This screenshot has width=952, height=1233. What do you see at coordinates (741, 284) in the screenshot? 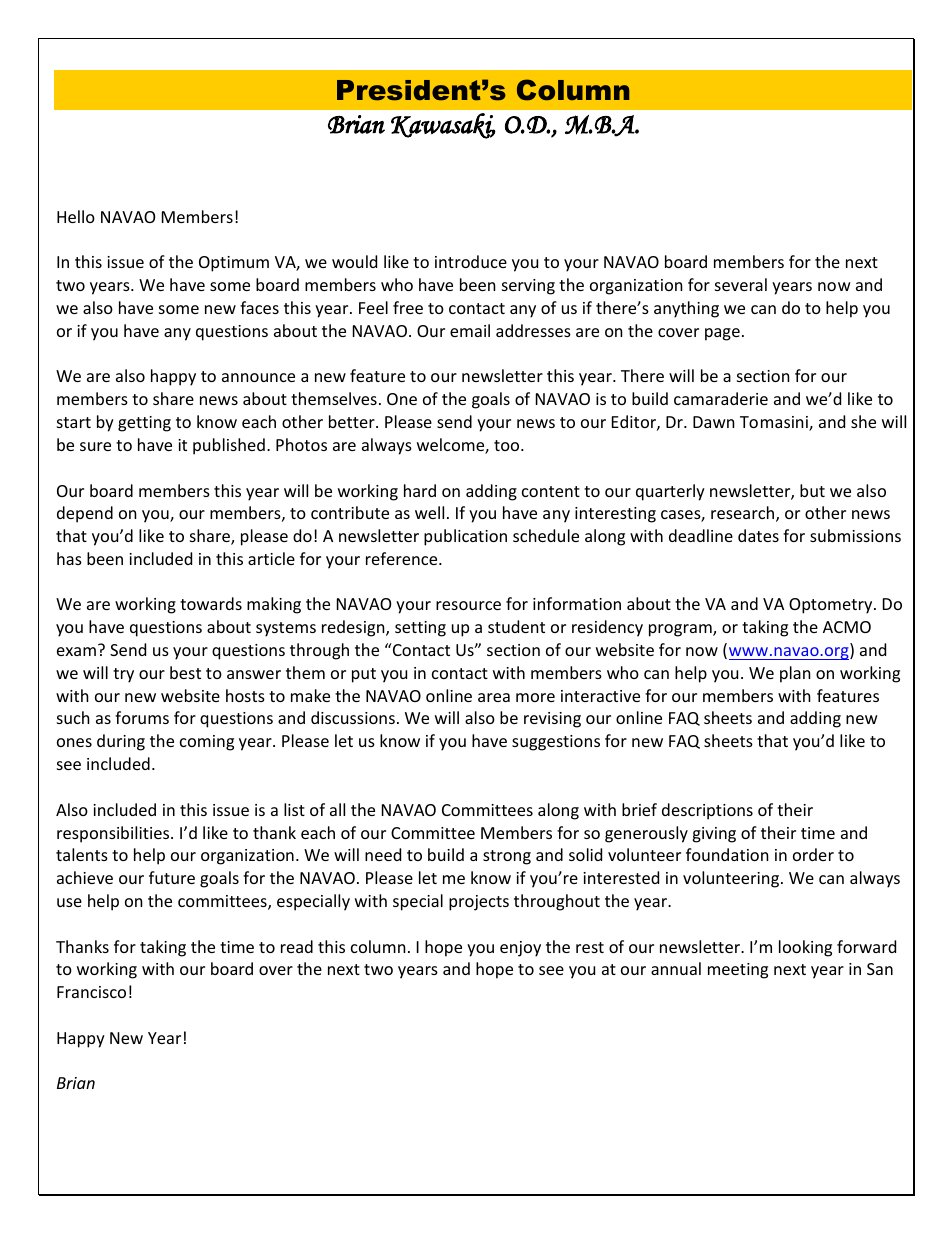
I see `several` at bounding box center [741, 284].
